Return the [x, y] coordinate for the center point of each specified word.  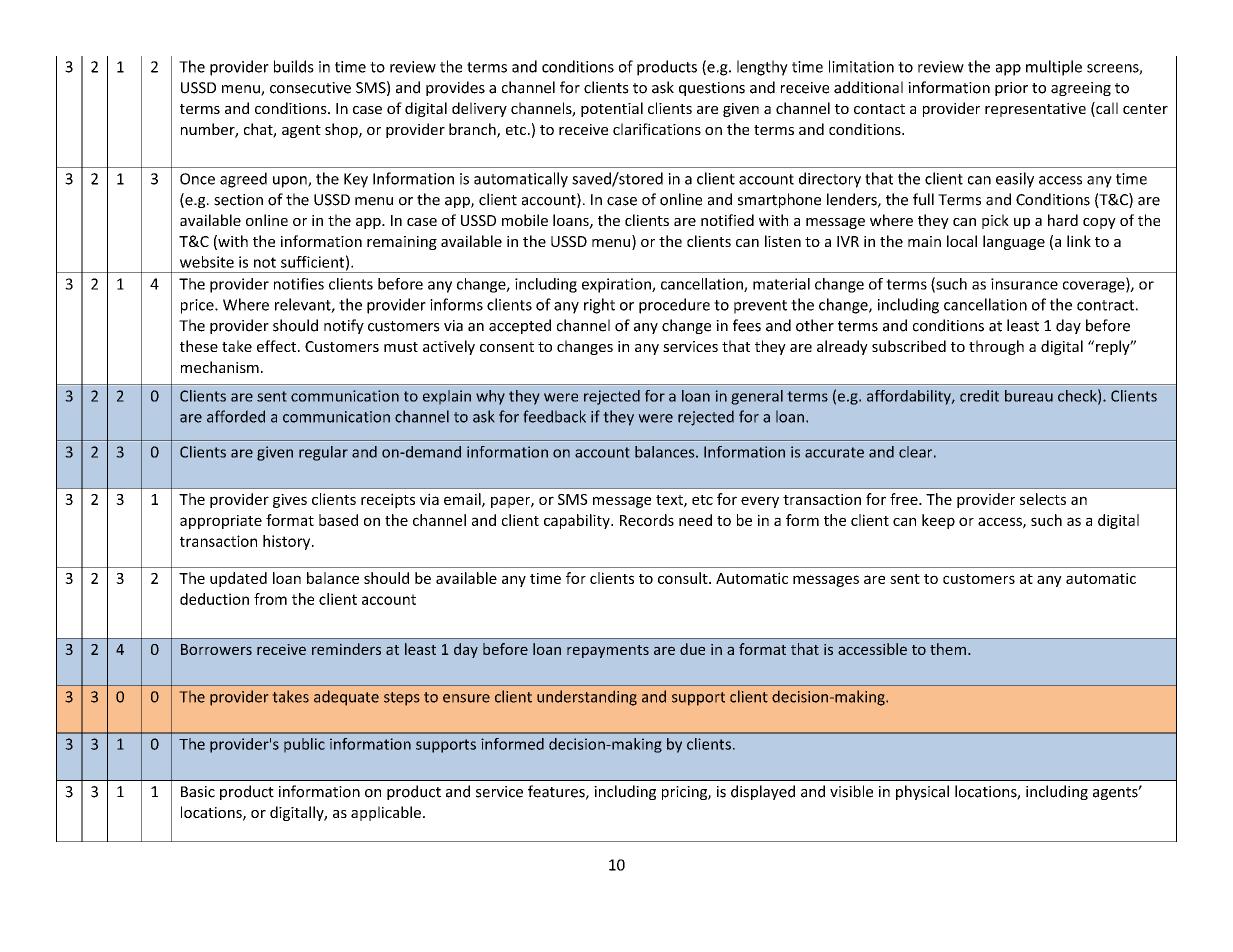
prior [1011, 89]
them [948, 649]
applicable [386, 813]
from [270, 599]
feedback [554, 416]
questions [712, 89]
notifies [299, 284]
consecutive [310, 88]
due [692, 649]
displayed [763, 792]
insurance [1024, 284]
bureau [1029, 396]
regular [323, 453]
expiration [617, 285]
